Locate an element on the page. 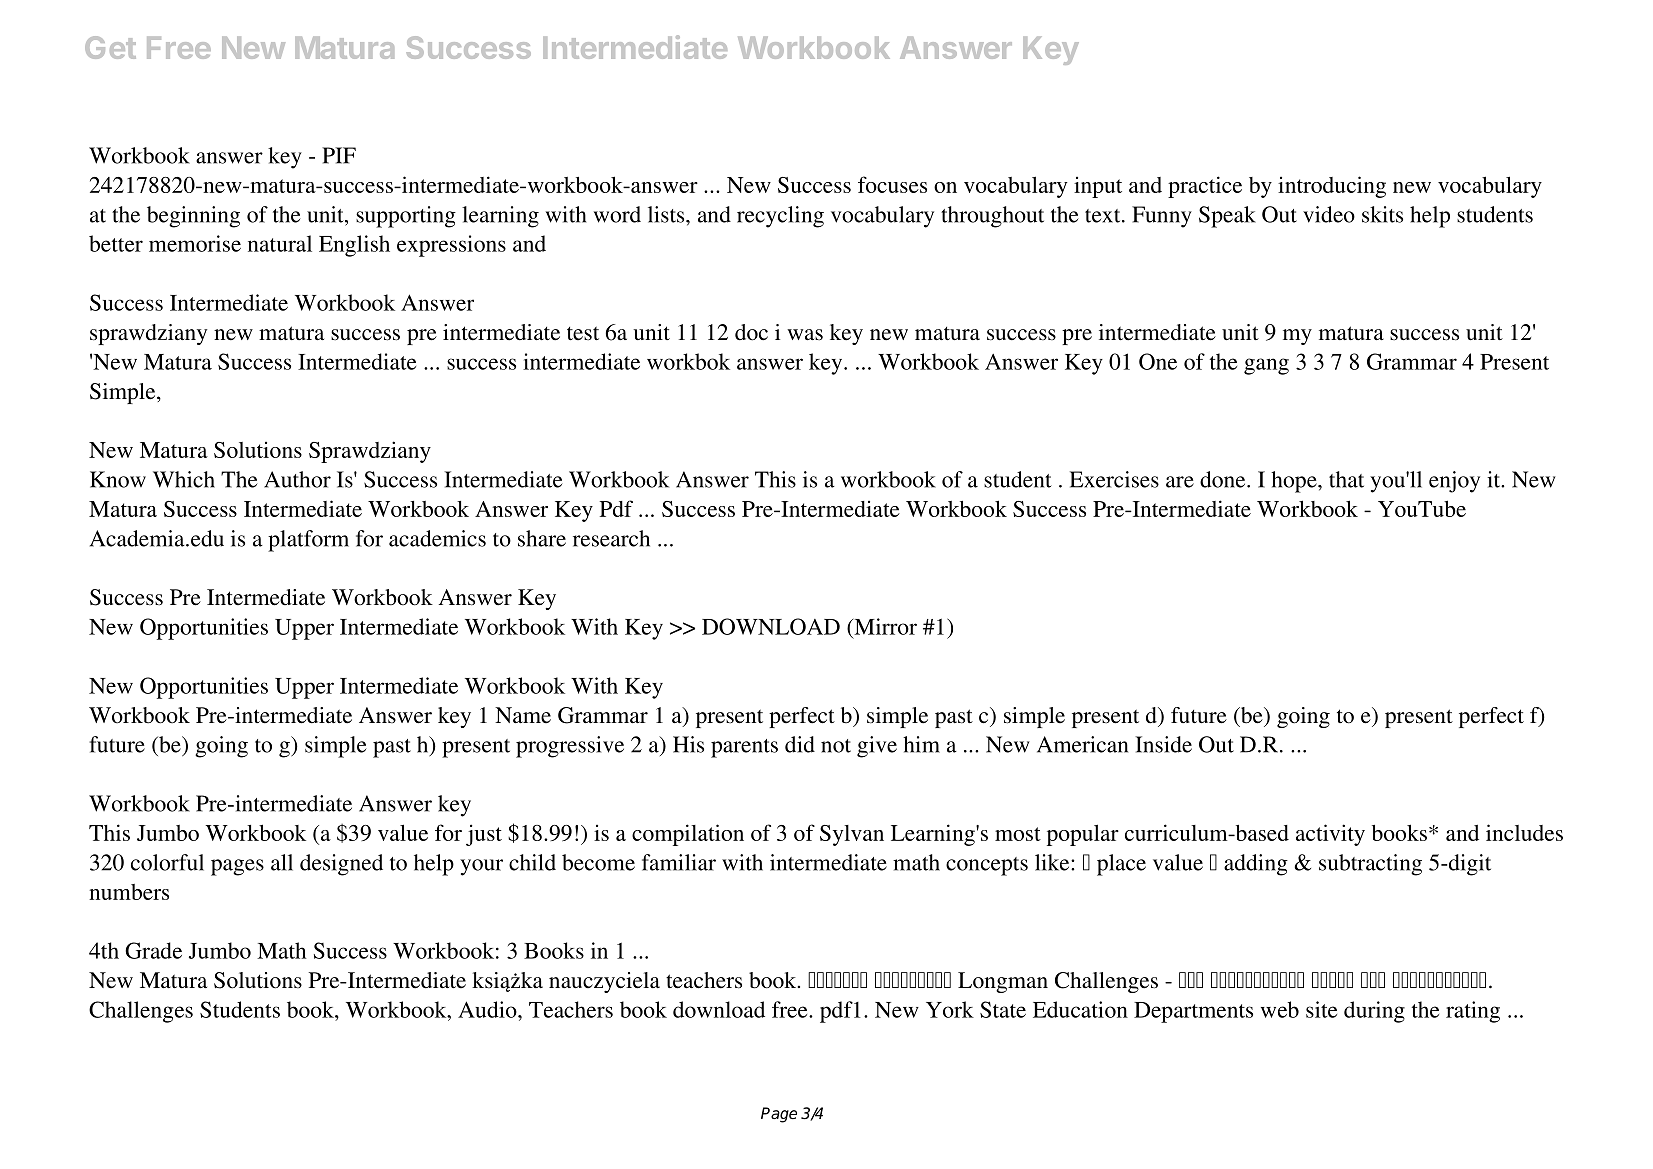  not is located at coordinates (836, 746).
